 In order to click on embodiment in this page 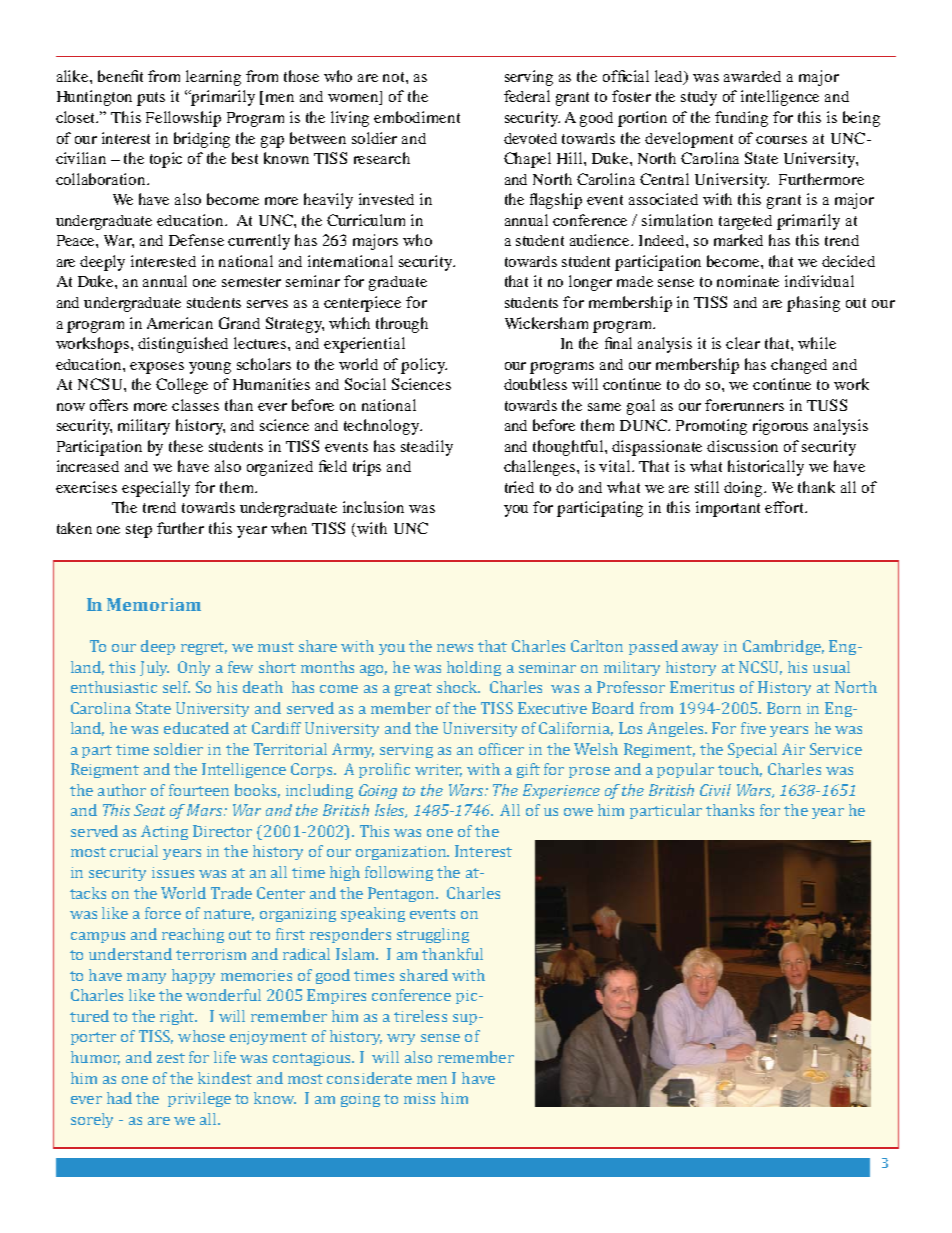, I will do `click(417, 117)`.
